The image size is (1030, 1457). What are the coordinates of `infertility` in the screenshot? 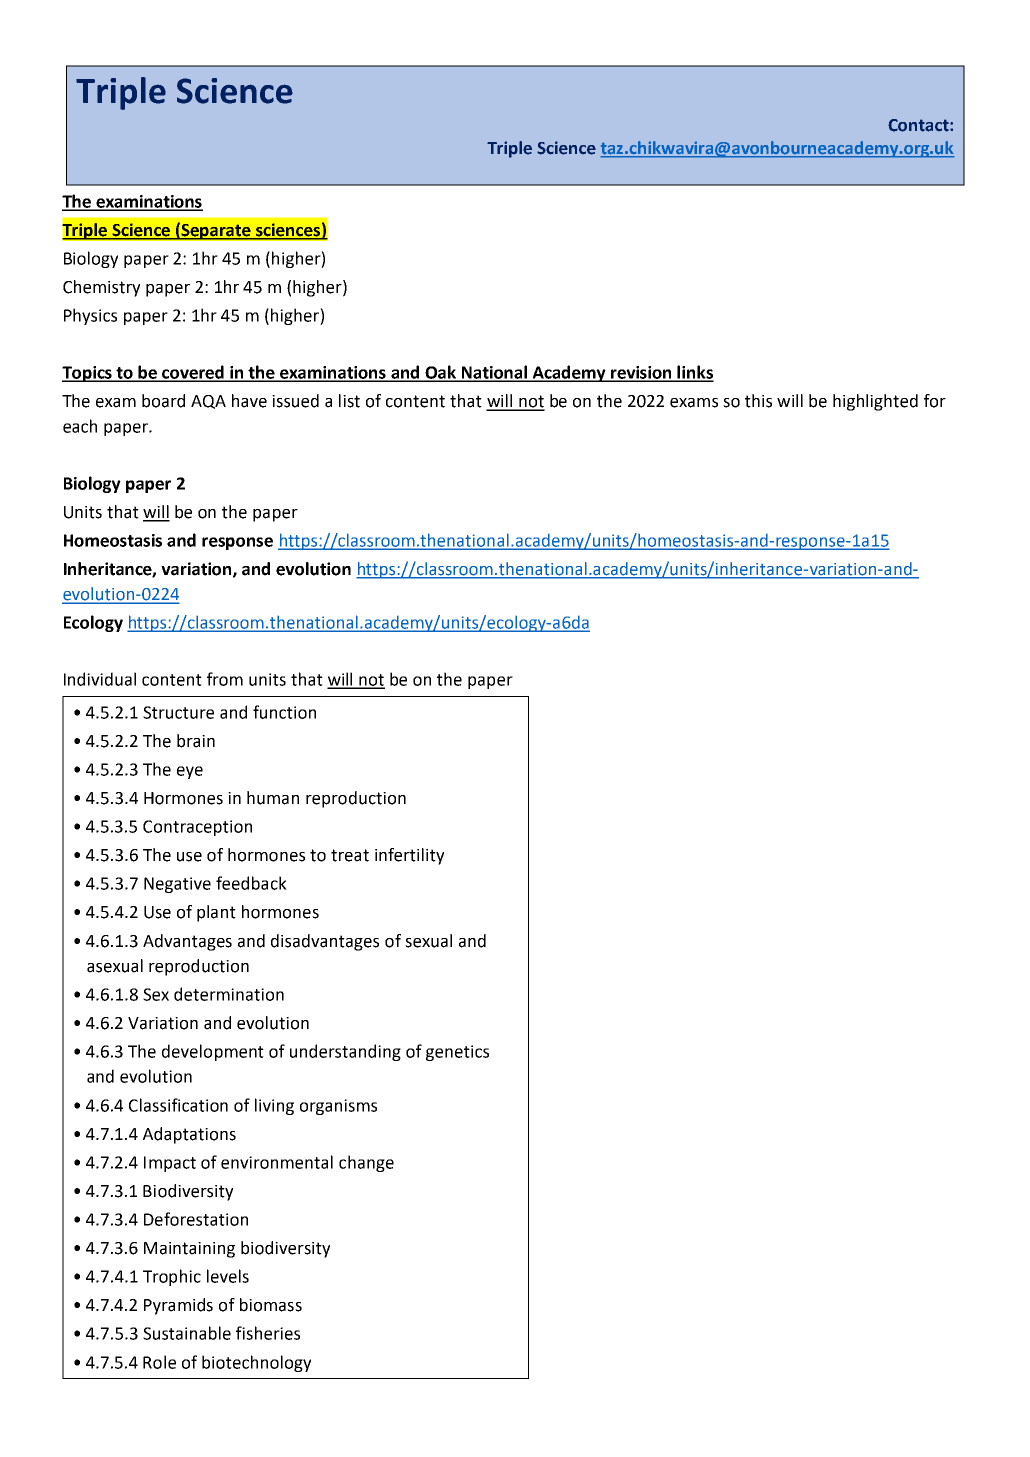 It's located at (409, 856).
